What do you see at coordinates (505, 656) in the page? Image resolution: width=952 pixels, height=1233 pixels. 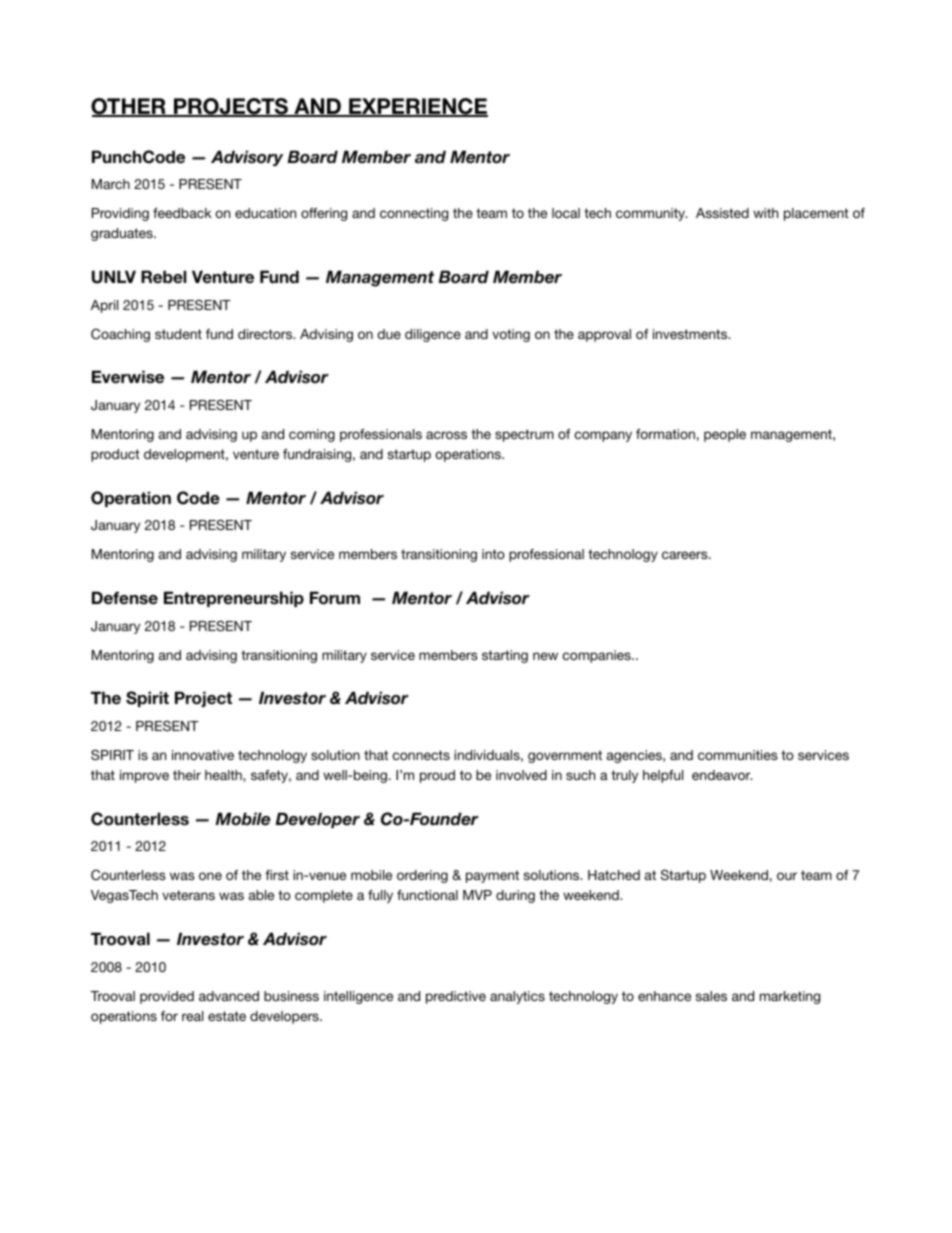 I see `starting` at bounding box center [505, 656].
